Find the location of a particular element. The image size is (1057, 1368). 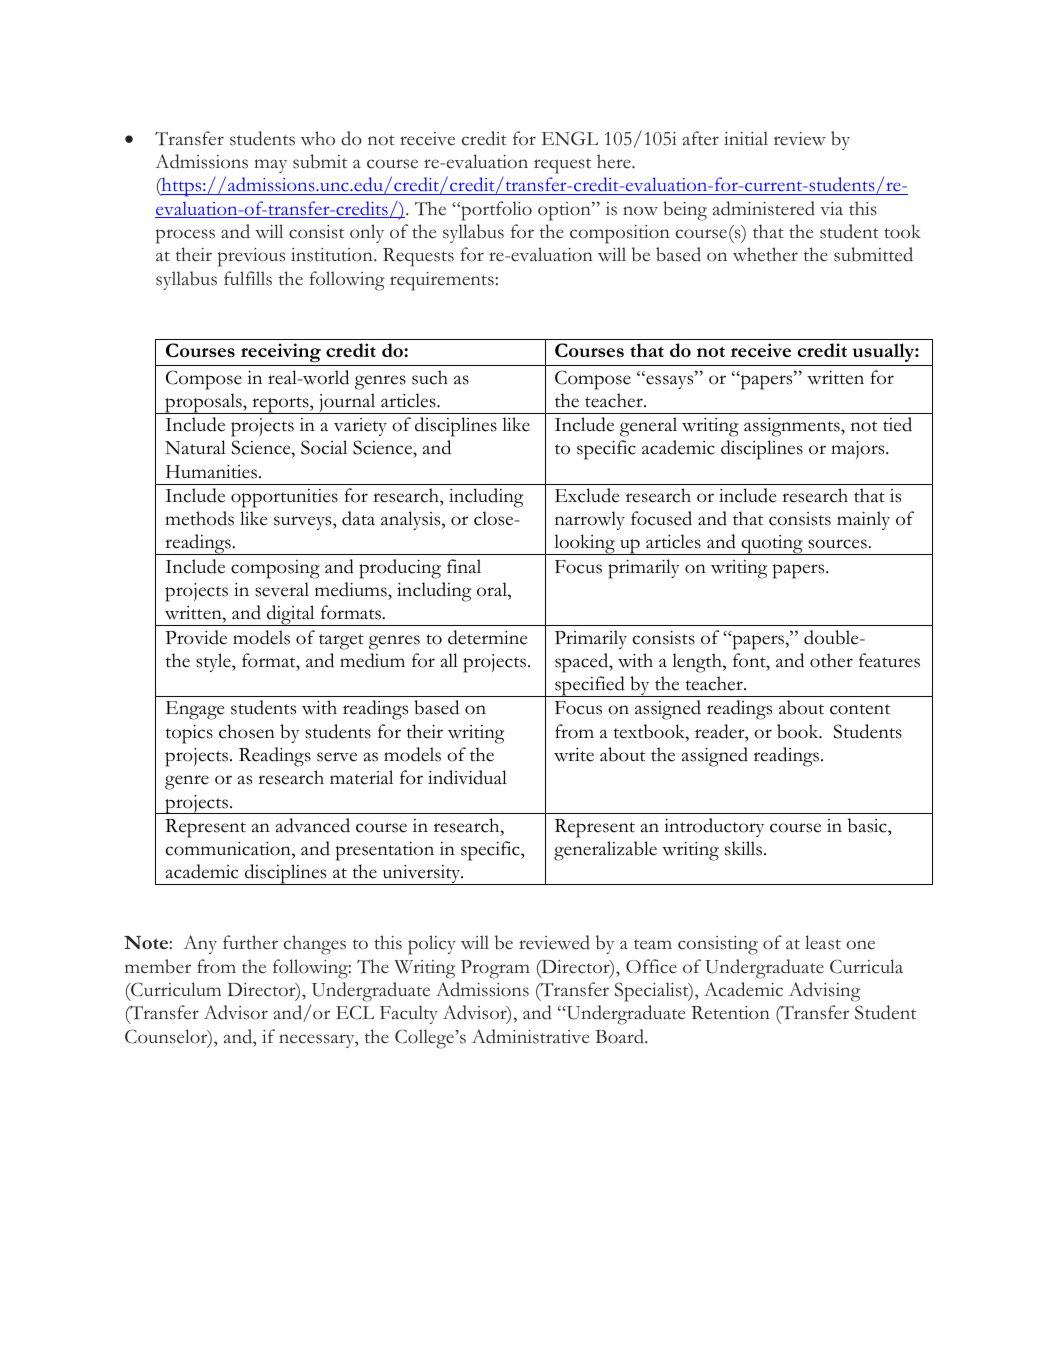

sources is located at coordinates (837, 544).
